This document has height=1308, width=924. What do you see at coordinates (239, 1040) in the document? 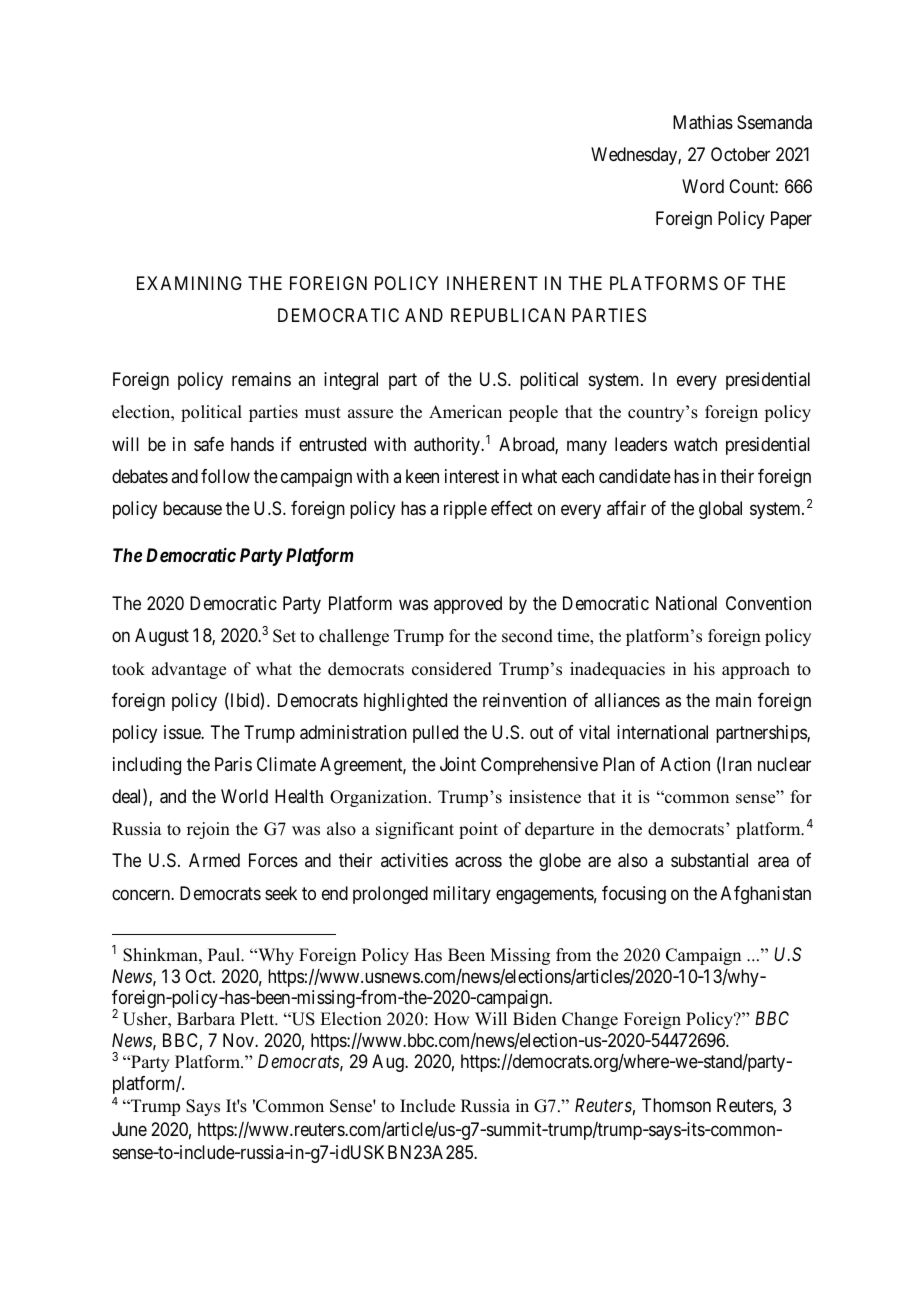
I see `Nov` at bounding box center [239, 1040].
